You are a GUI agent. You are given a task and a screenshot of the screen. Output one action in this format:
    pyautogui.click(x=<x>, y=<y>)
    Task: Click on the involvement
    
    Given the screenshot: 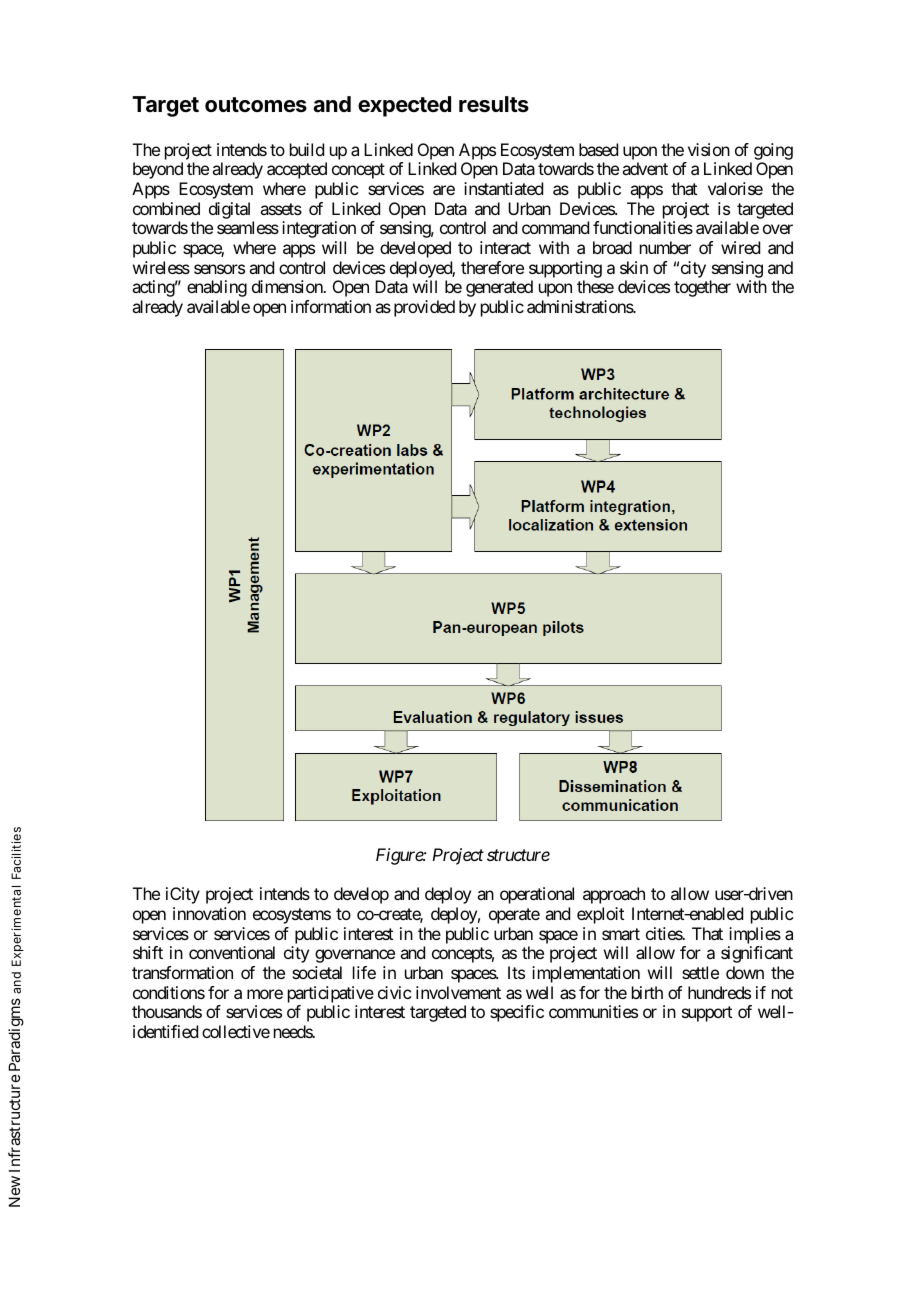 What is the action you would take?
    pyautogui.click(x=458, y=992)
